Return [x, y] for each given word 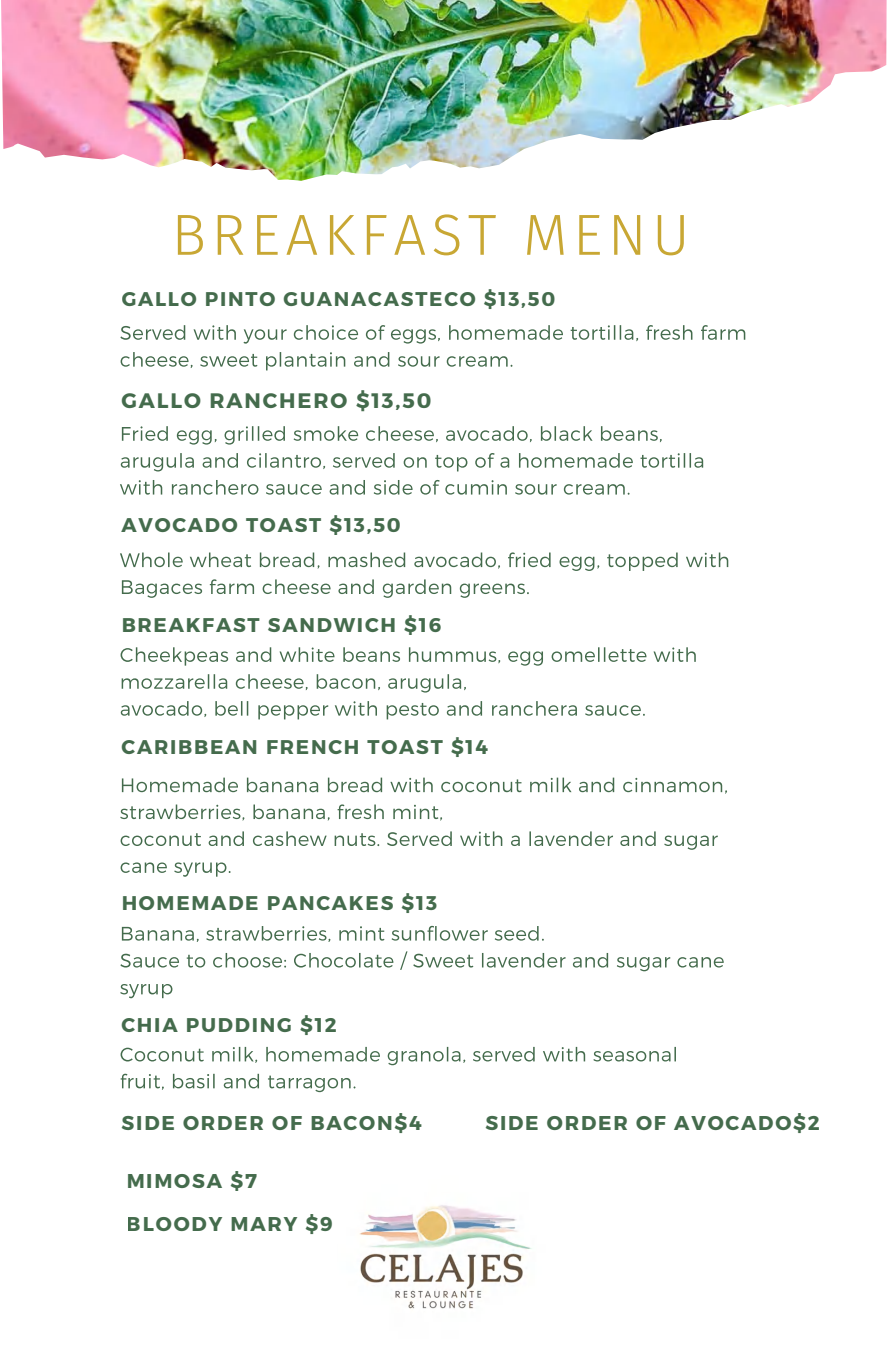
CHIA [150, 1025]
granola [424, 1056]
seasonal [634, 1054]
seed [517, 933]
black [566, 433]
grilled [254, 435]
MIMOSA [175, 1181]
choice [326, 332]
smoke [326, 433]
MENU [605, 235]
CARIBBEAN [189, 747]
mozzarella [174, 681]
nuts [356, 839]
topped [642, 561]
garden [417, 588]
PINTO [240, 299]
